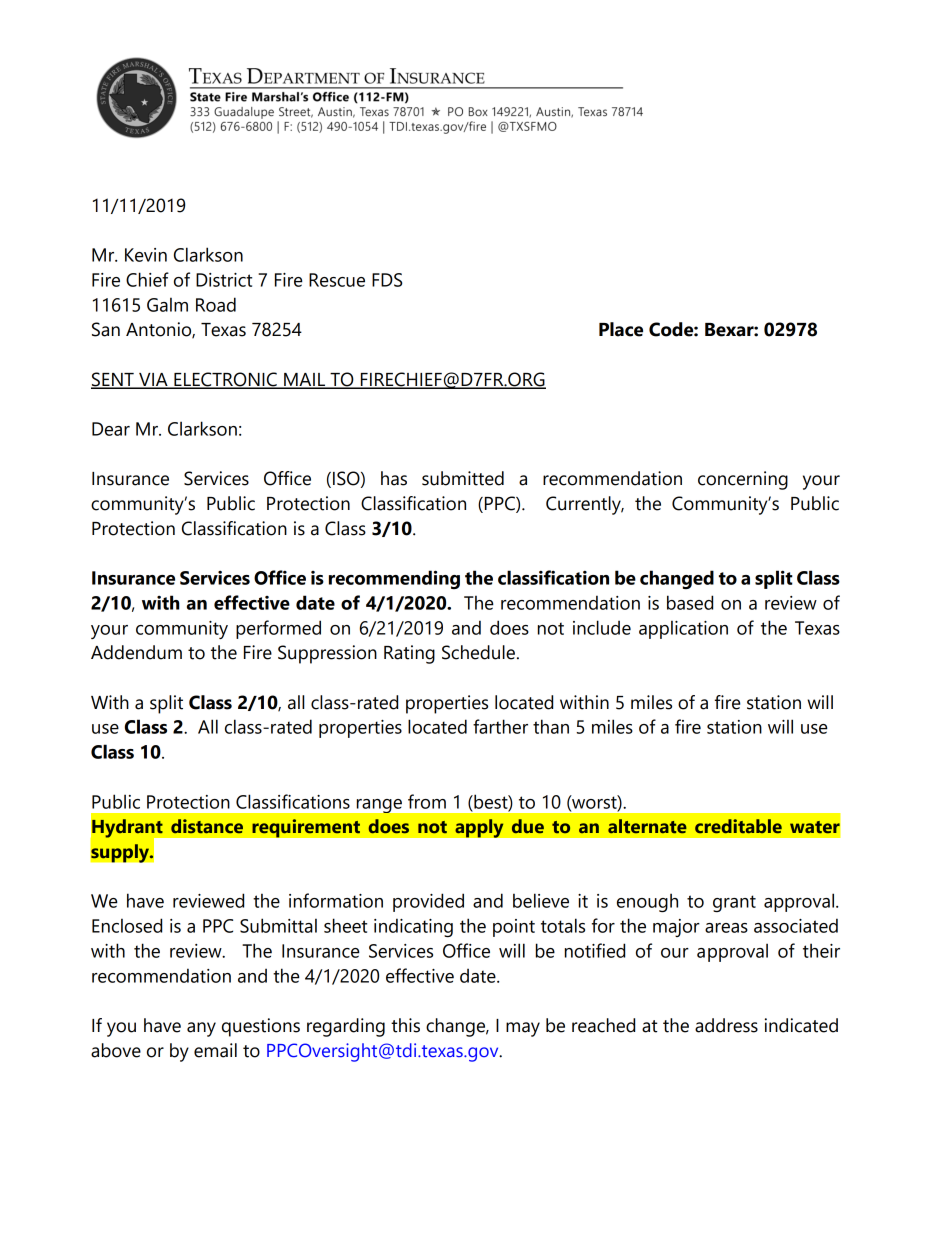 The width and height of the screenshot is (952, 1233). I want to click on District, so click(224, 280).
